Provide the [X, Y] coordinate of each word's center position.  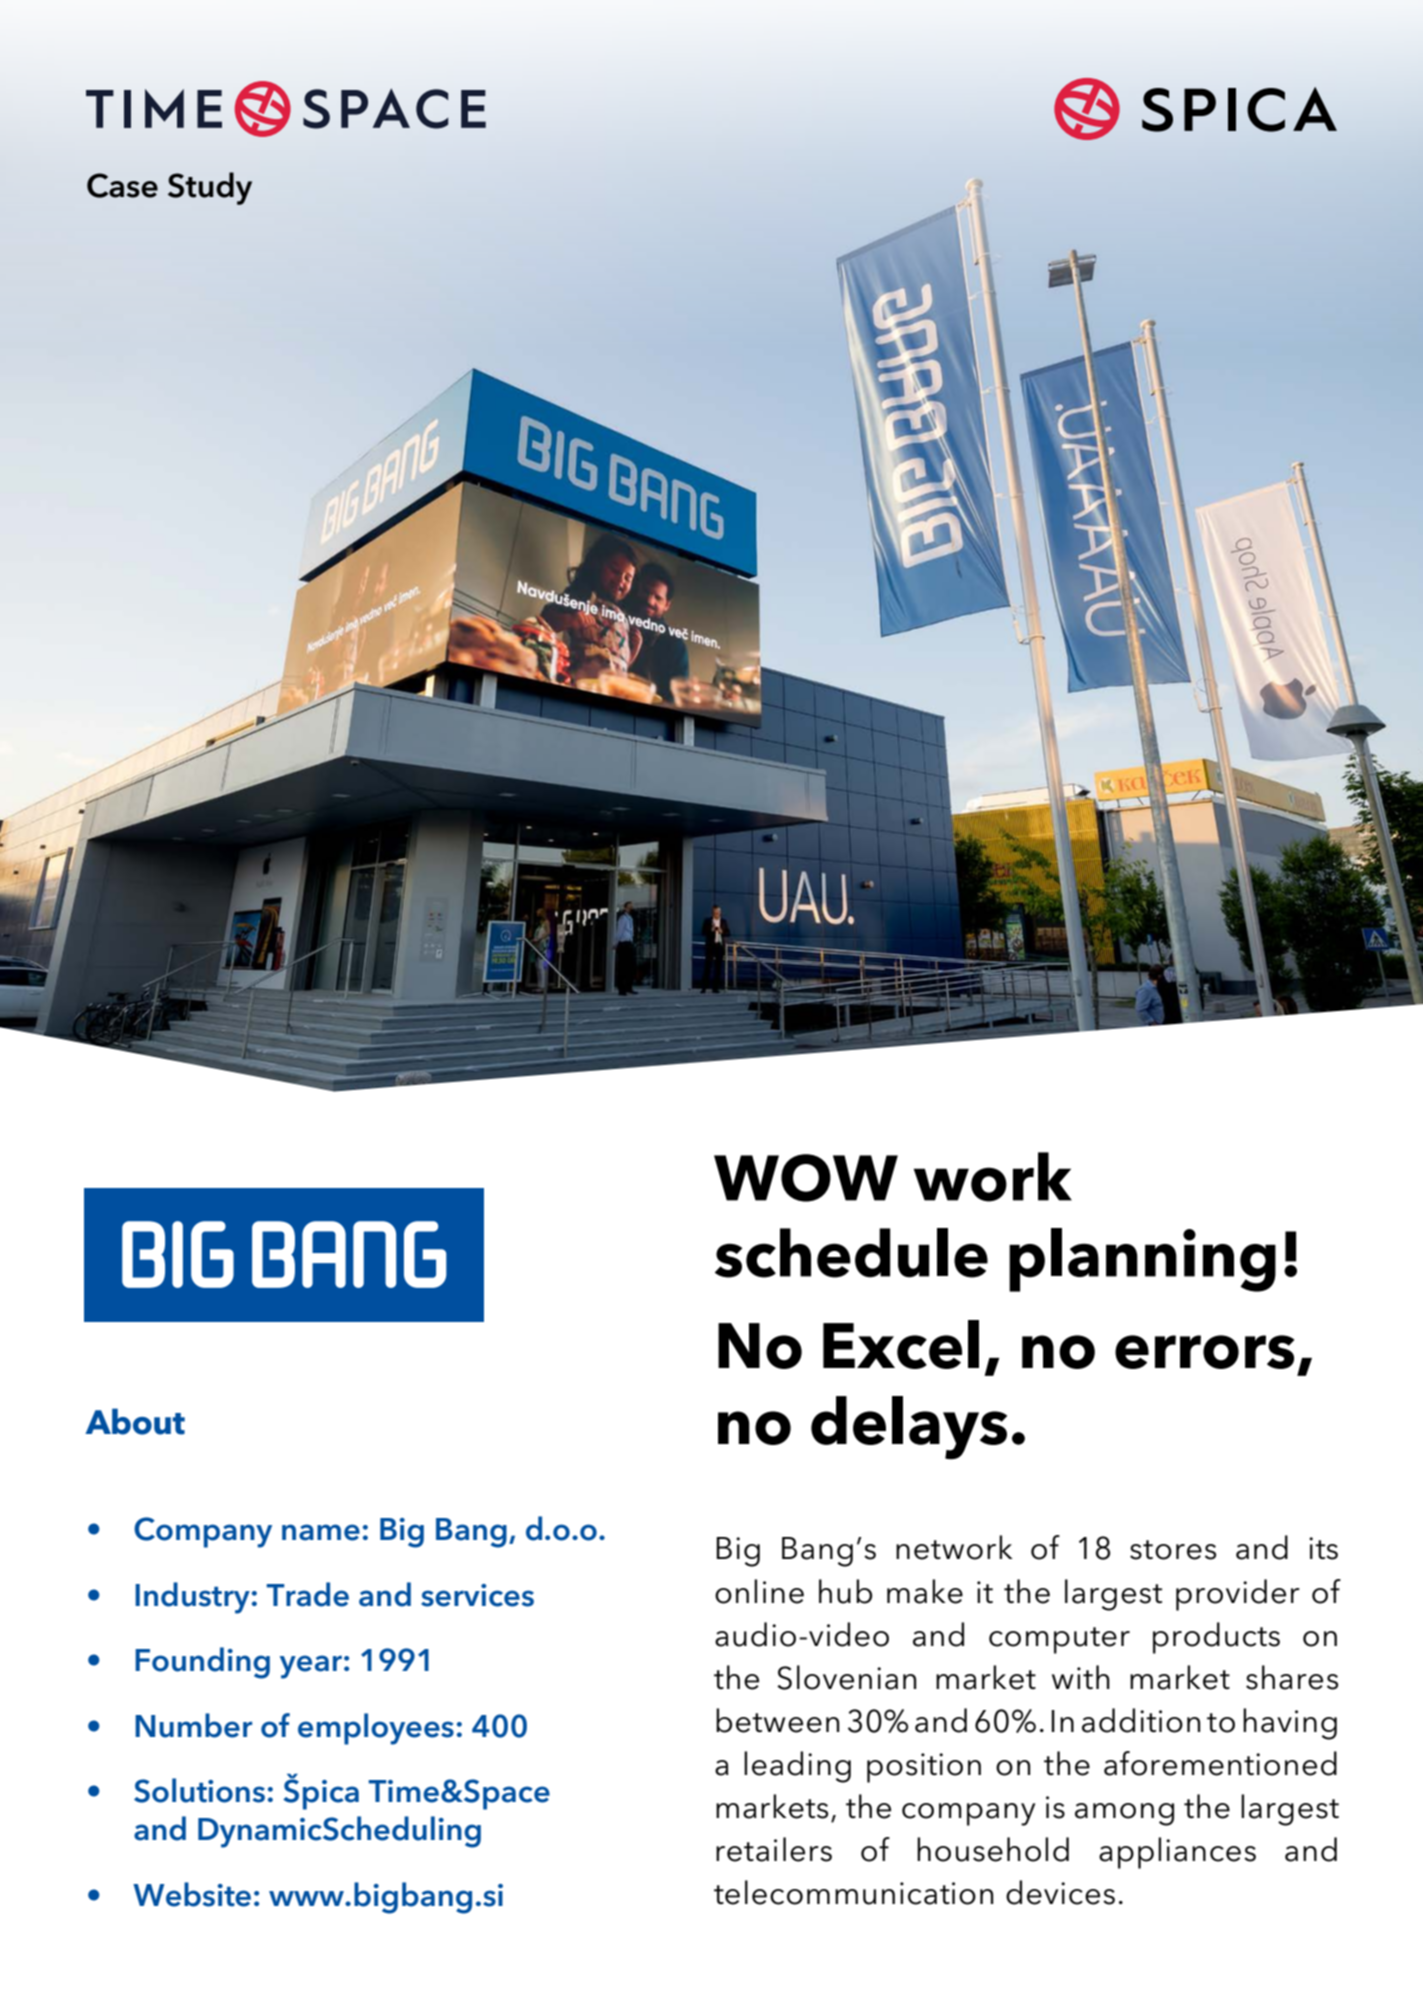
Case [122, 185]
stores [1173, 1550]
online [759, 1591]
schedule [851, 1253]
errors [1204, 1352]
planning [1142, 1260]
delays [909, 1428]
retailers [774, 1849]
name [321, 1532]
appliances [1177, 1853]
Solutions [199, 1790]
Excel [901, 1344]
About [135, 1421]
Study [210, 188]
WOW [806, 1178]
